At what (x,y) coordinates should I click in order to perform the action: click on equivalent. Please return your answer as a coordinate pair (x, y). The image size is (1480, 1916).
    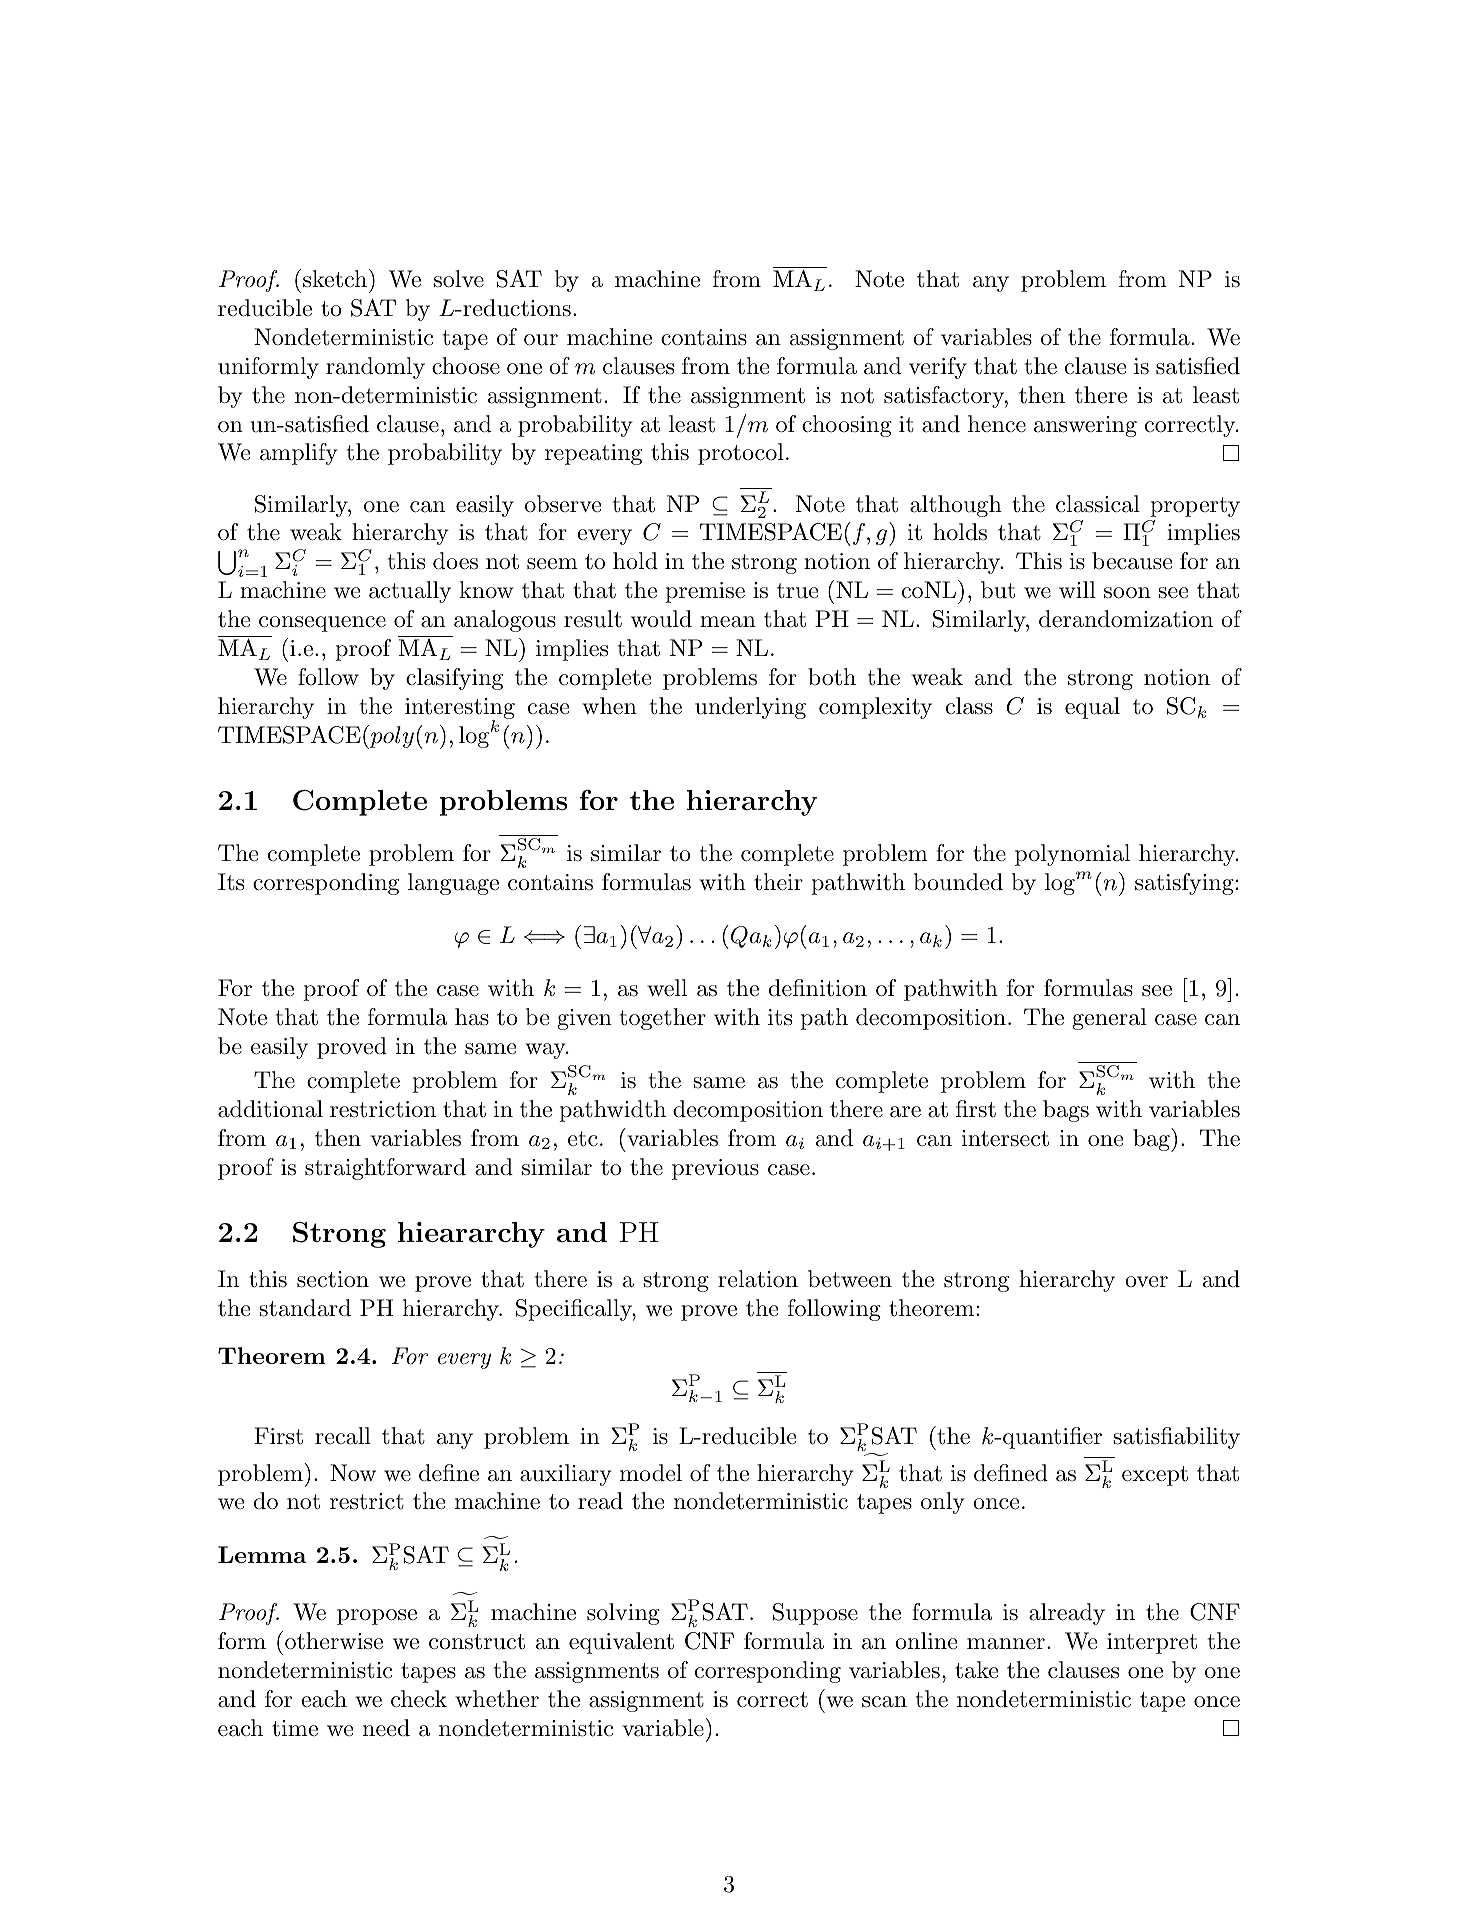
    Looking at the image, I should click on (621, 1643).
